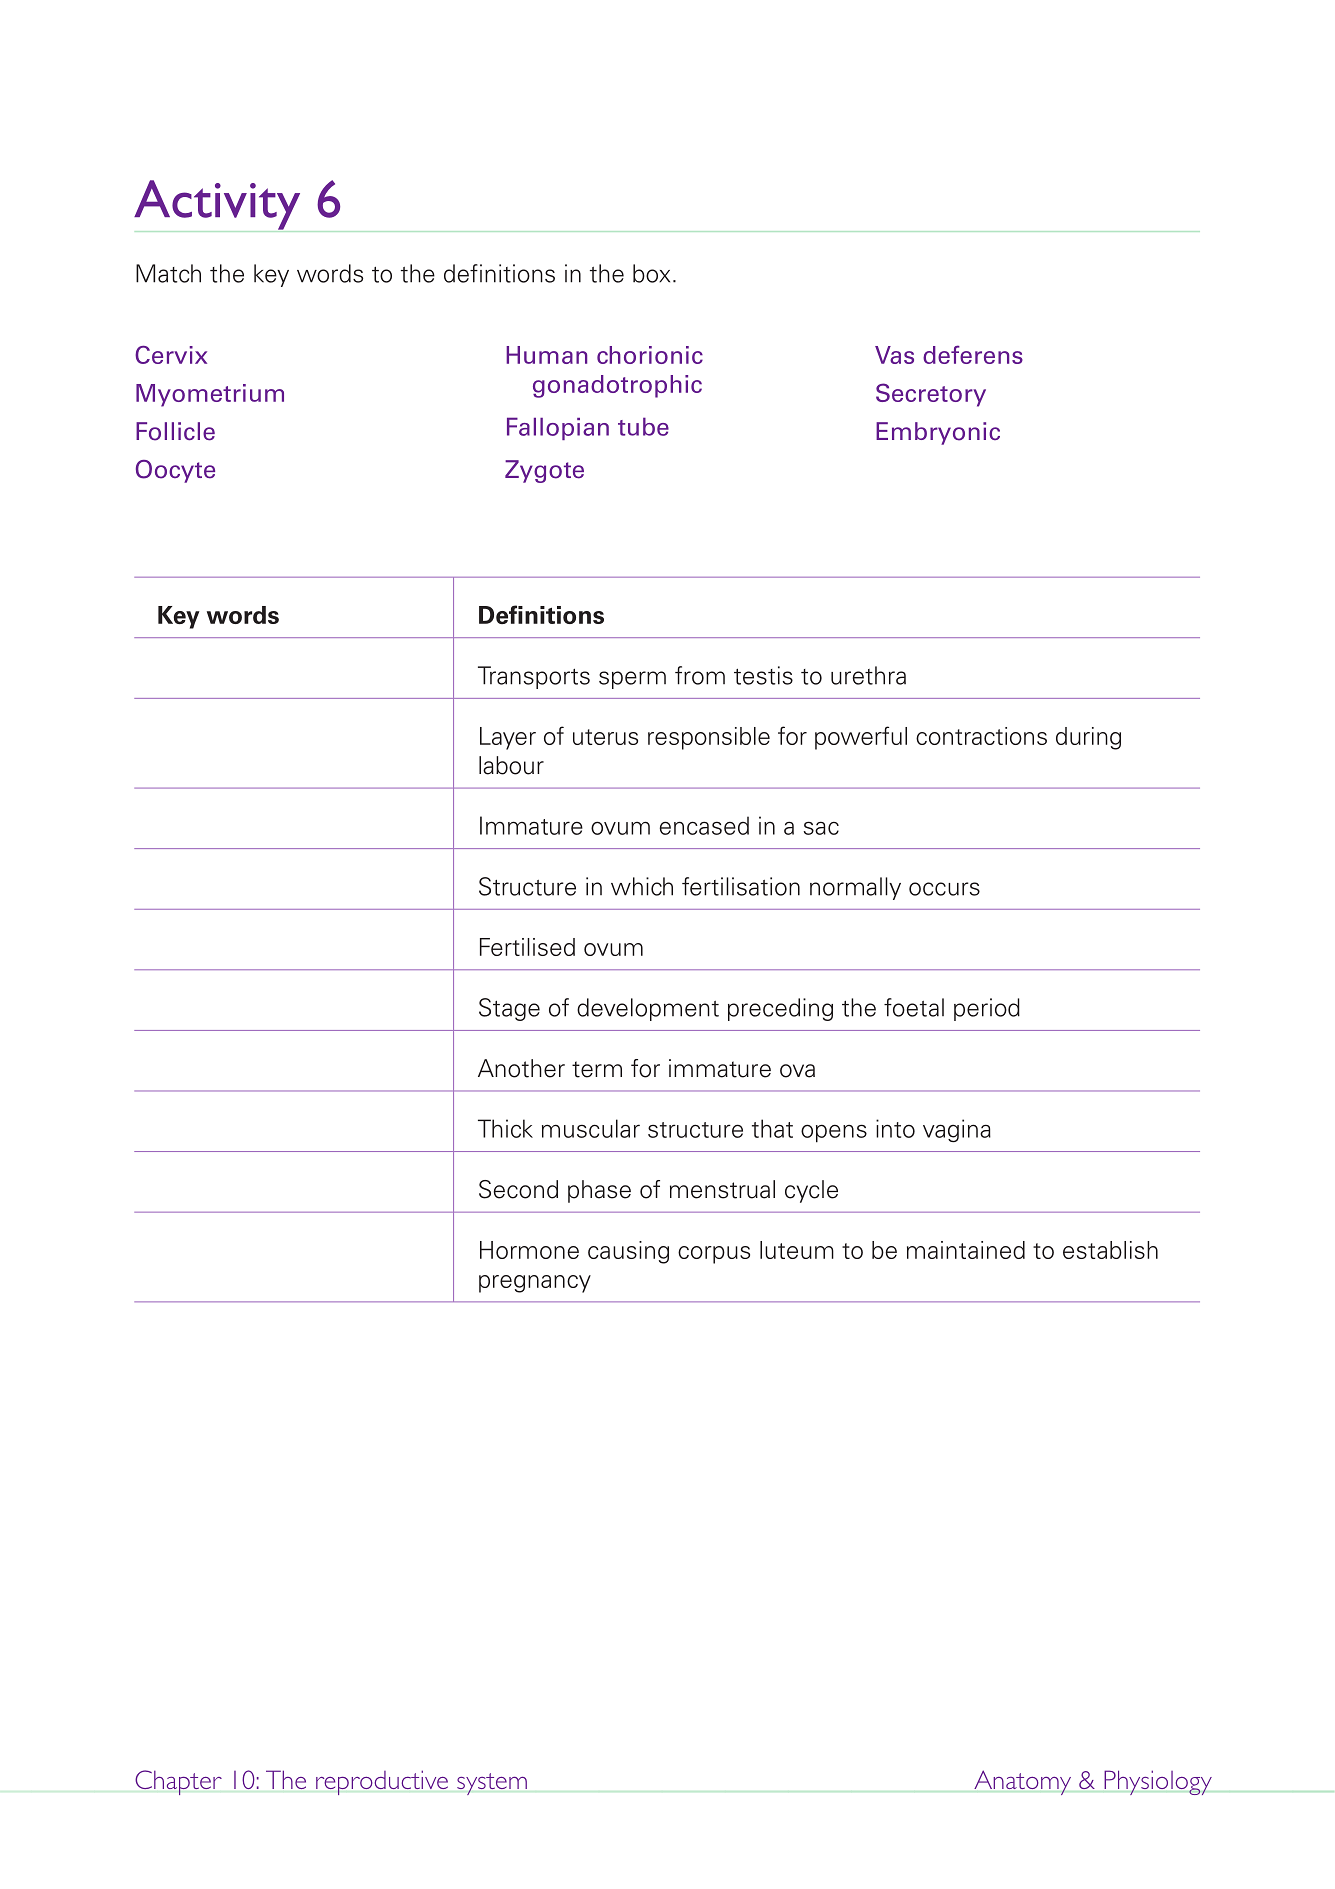 This screenshot has height=1889, width=1335. Describe the element at coordinates (700, 675) in the screenshot. I see `from` at that location.
